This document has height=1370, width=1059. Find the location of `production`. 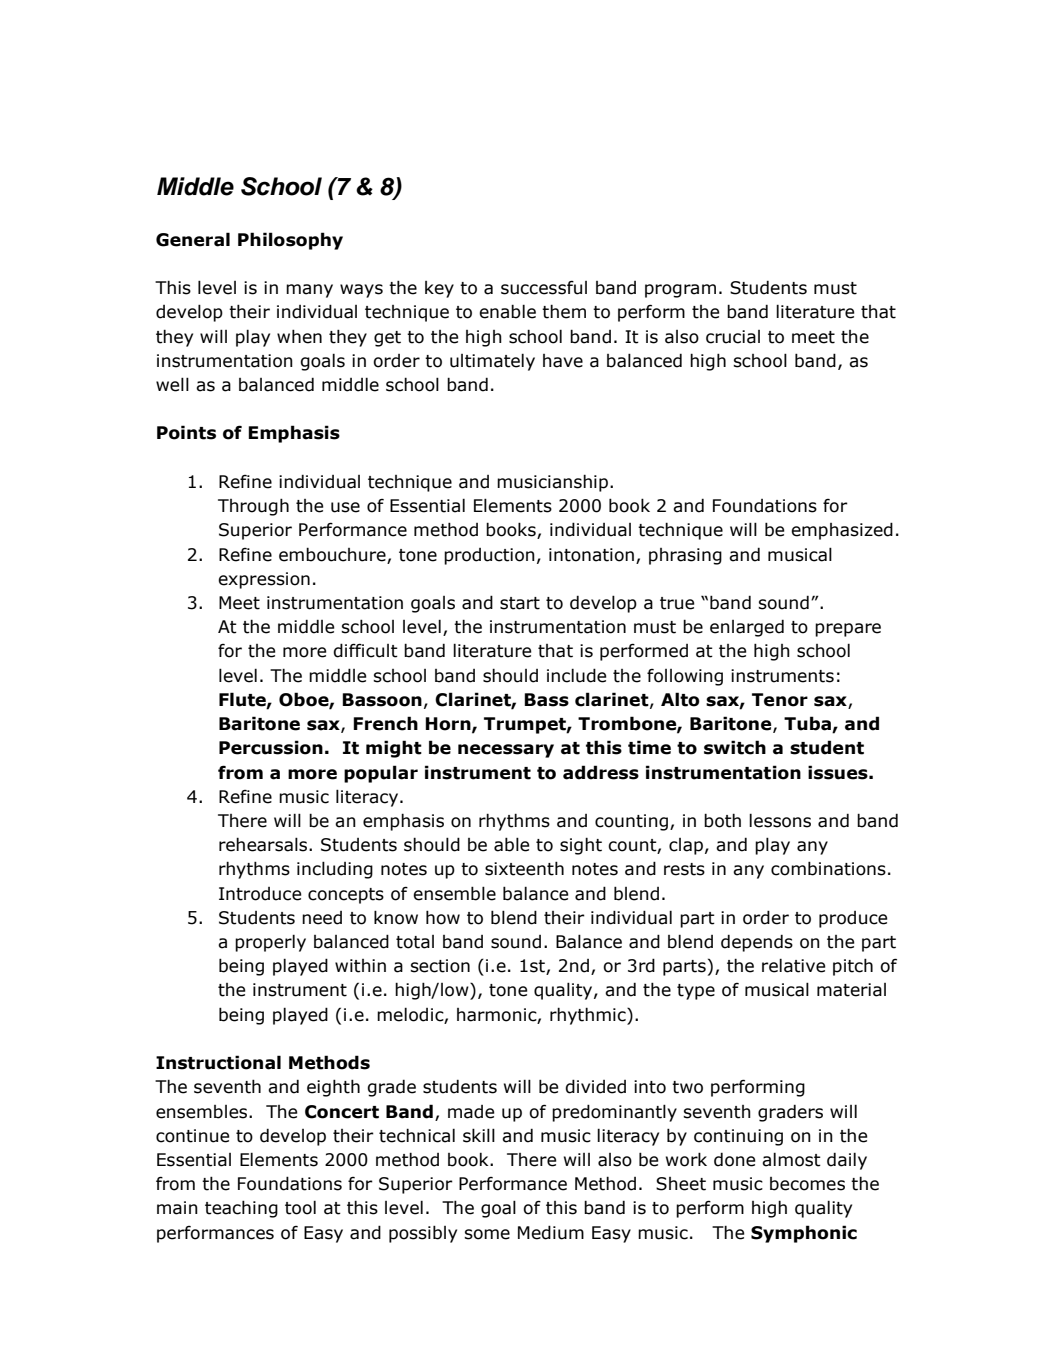

production is located at coordinates (489, 556).
